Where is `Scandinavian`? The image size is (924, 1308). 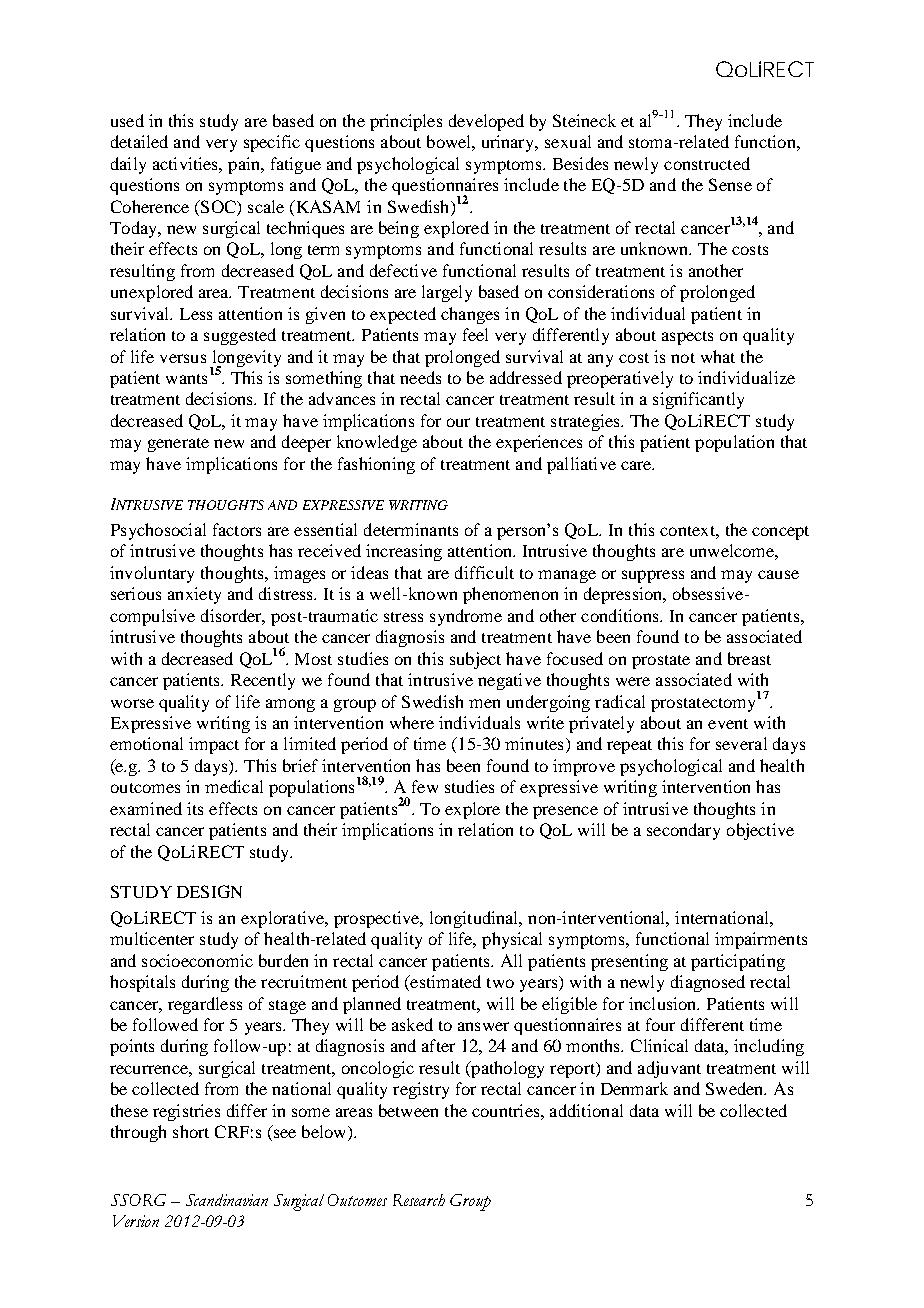 Scandinavian is located at coordinates (227, 1200).
